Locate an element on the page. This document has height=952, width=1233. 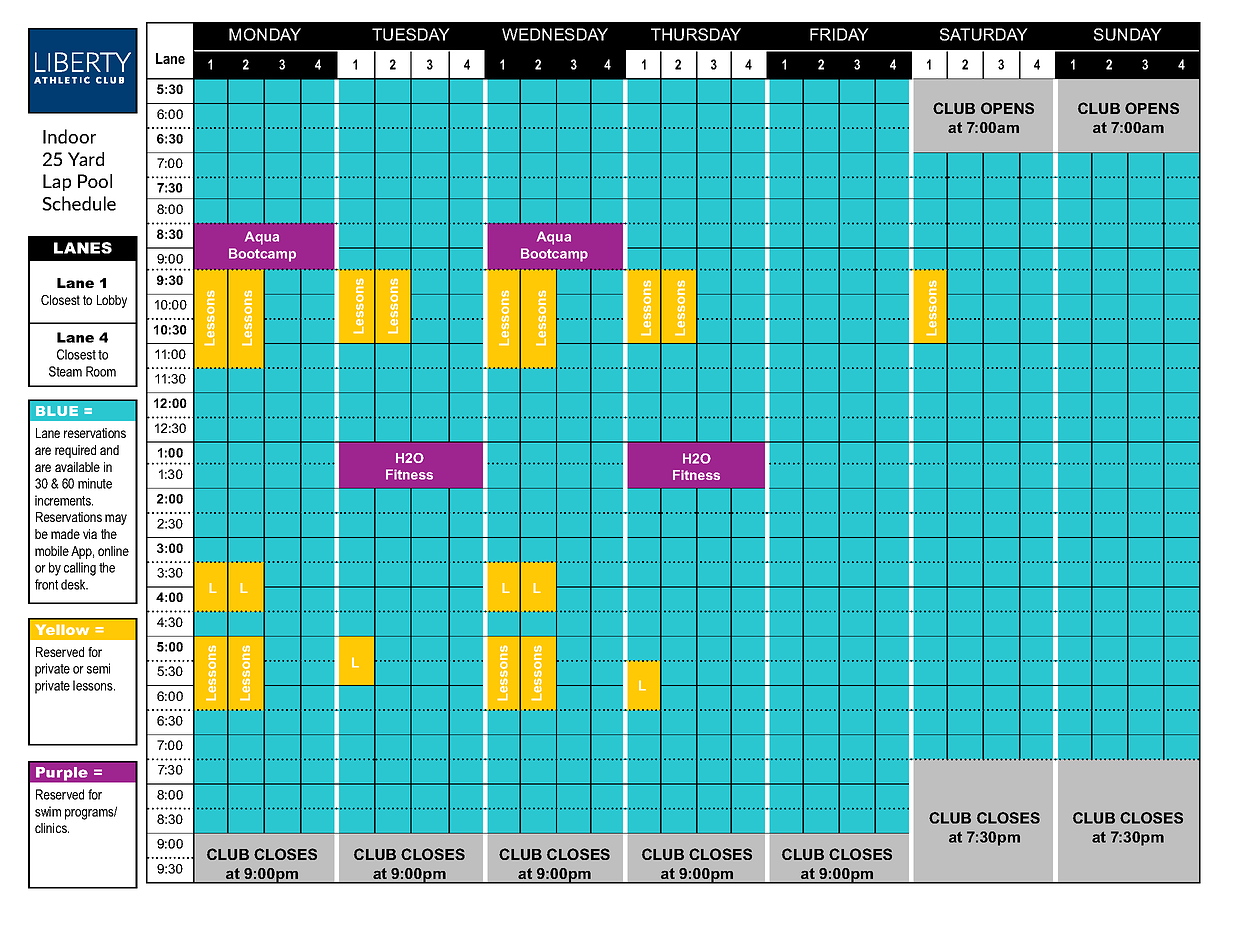
WEDNESDAY is located at coordinates (555, 34).
